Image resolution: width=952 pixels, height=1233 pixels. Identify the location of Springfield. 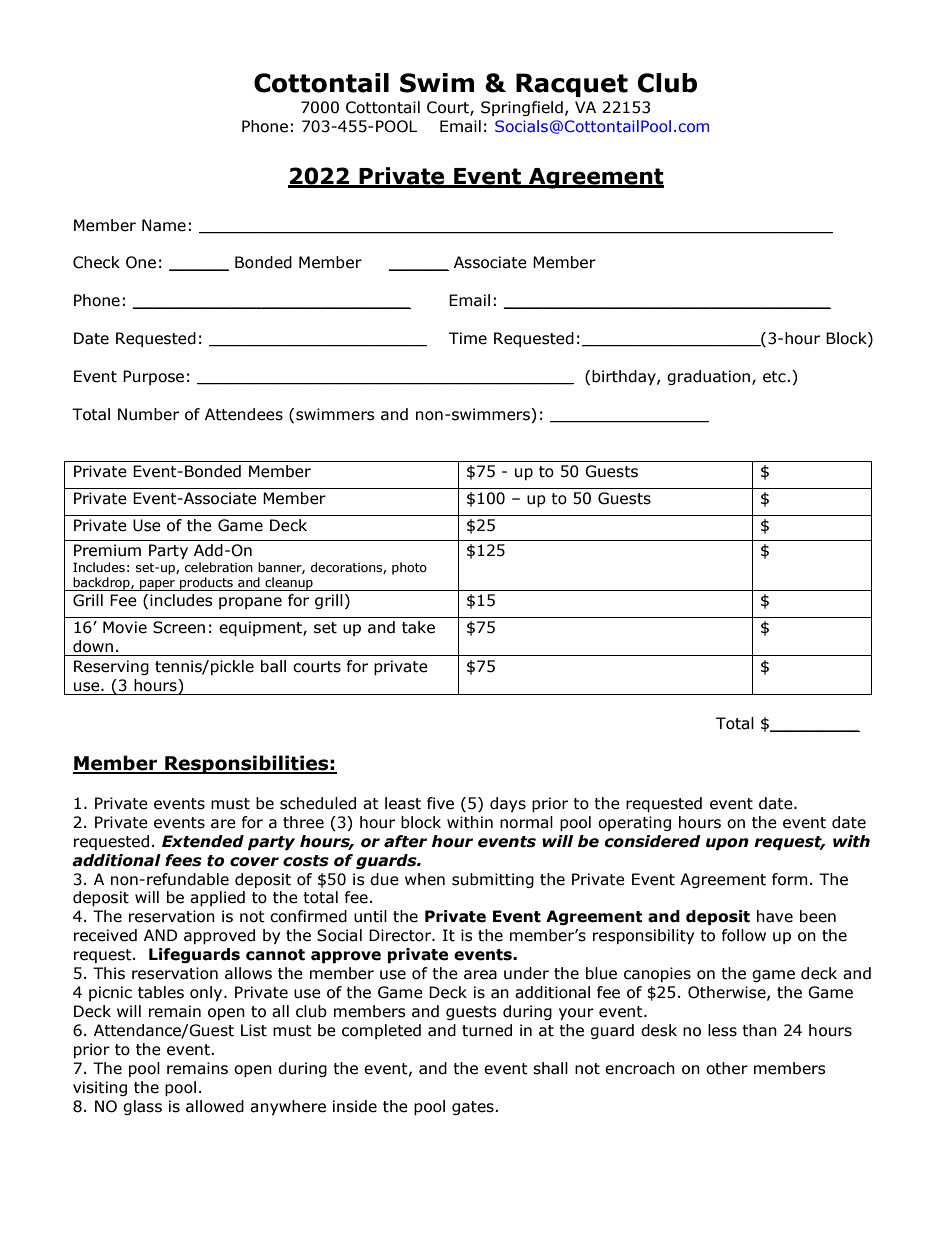
(522, 108).
